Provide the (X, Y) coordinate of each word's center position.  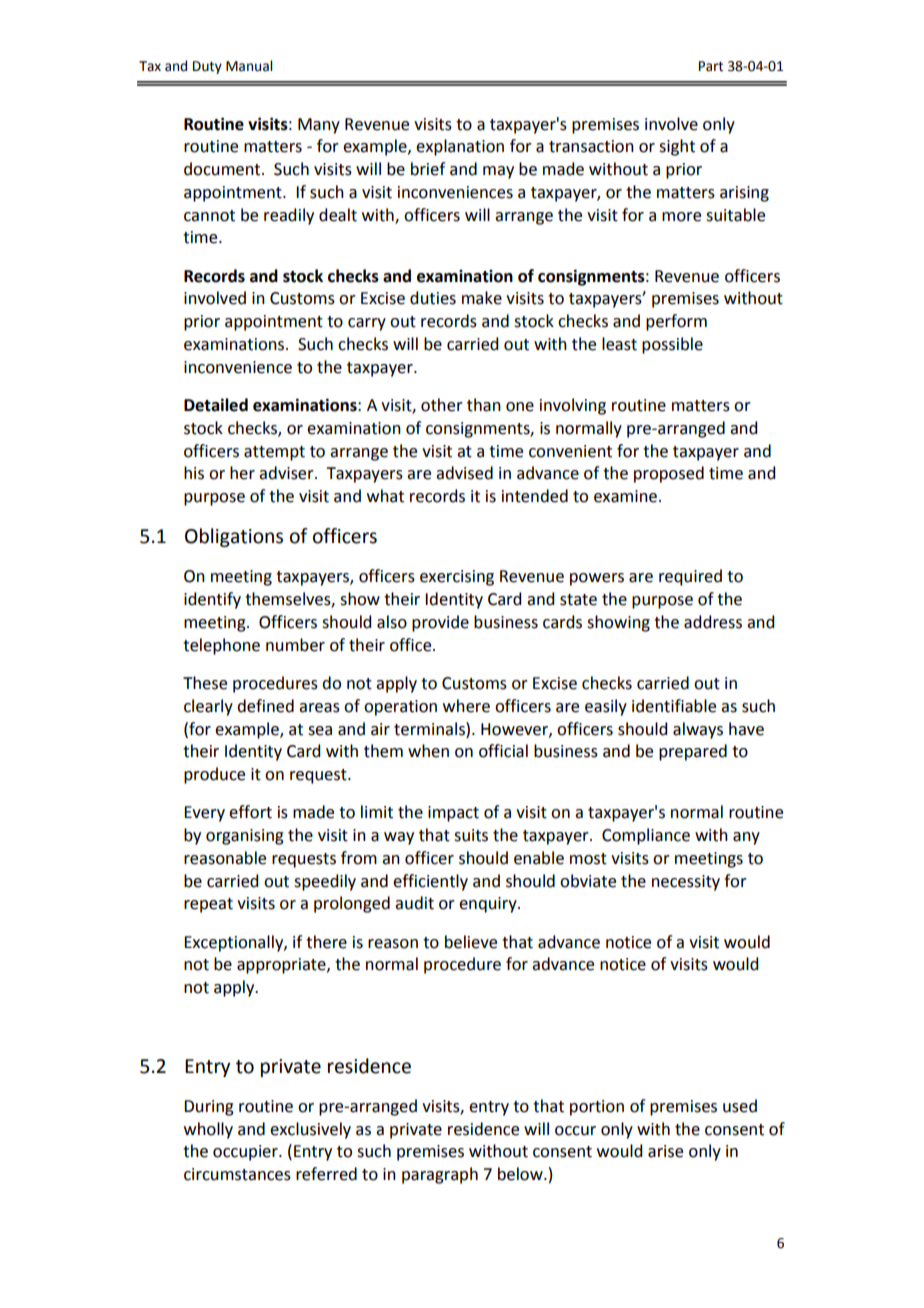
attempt (274, 453)
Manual (249, 66)
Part (711, 66)
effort (250, 812)
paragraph (440, 1175)
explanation (460, 147)
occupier (246, 1153)
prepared (693, 752)
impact (453, 814)
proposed (669, 474)
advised (464, 473)
